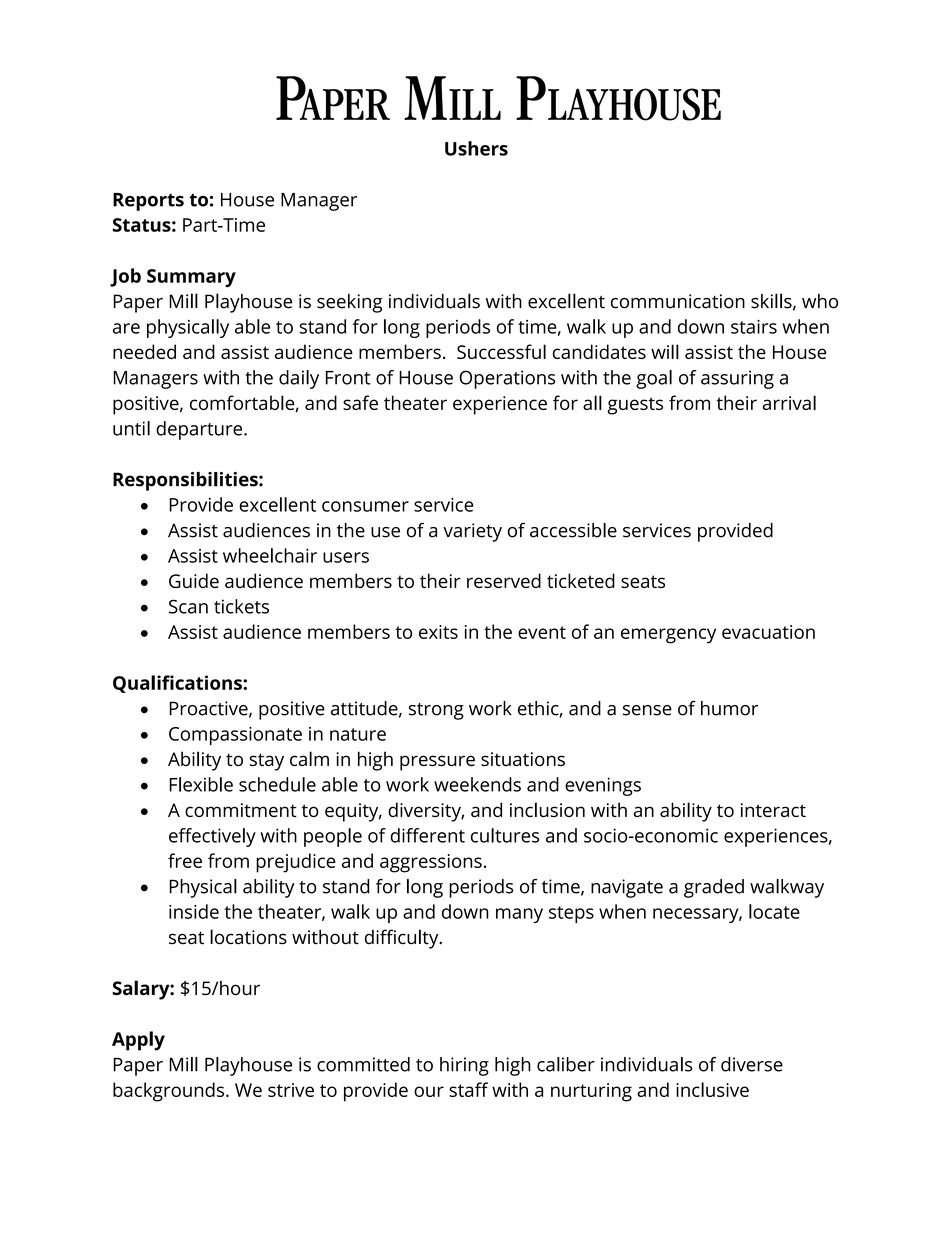 The height and width of the screenshot is (1233, 952). Describe the element at coordinates (789, 402) in the screenshot. I see `arrival` at that location.
